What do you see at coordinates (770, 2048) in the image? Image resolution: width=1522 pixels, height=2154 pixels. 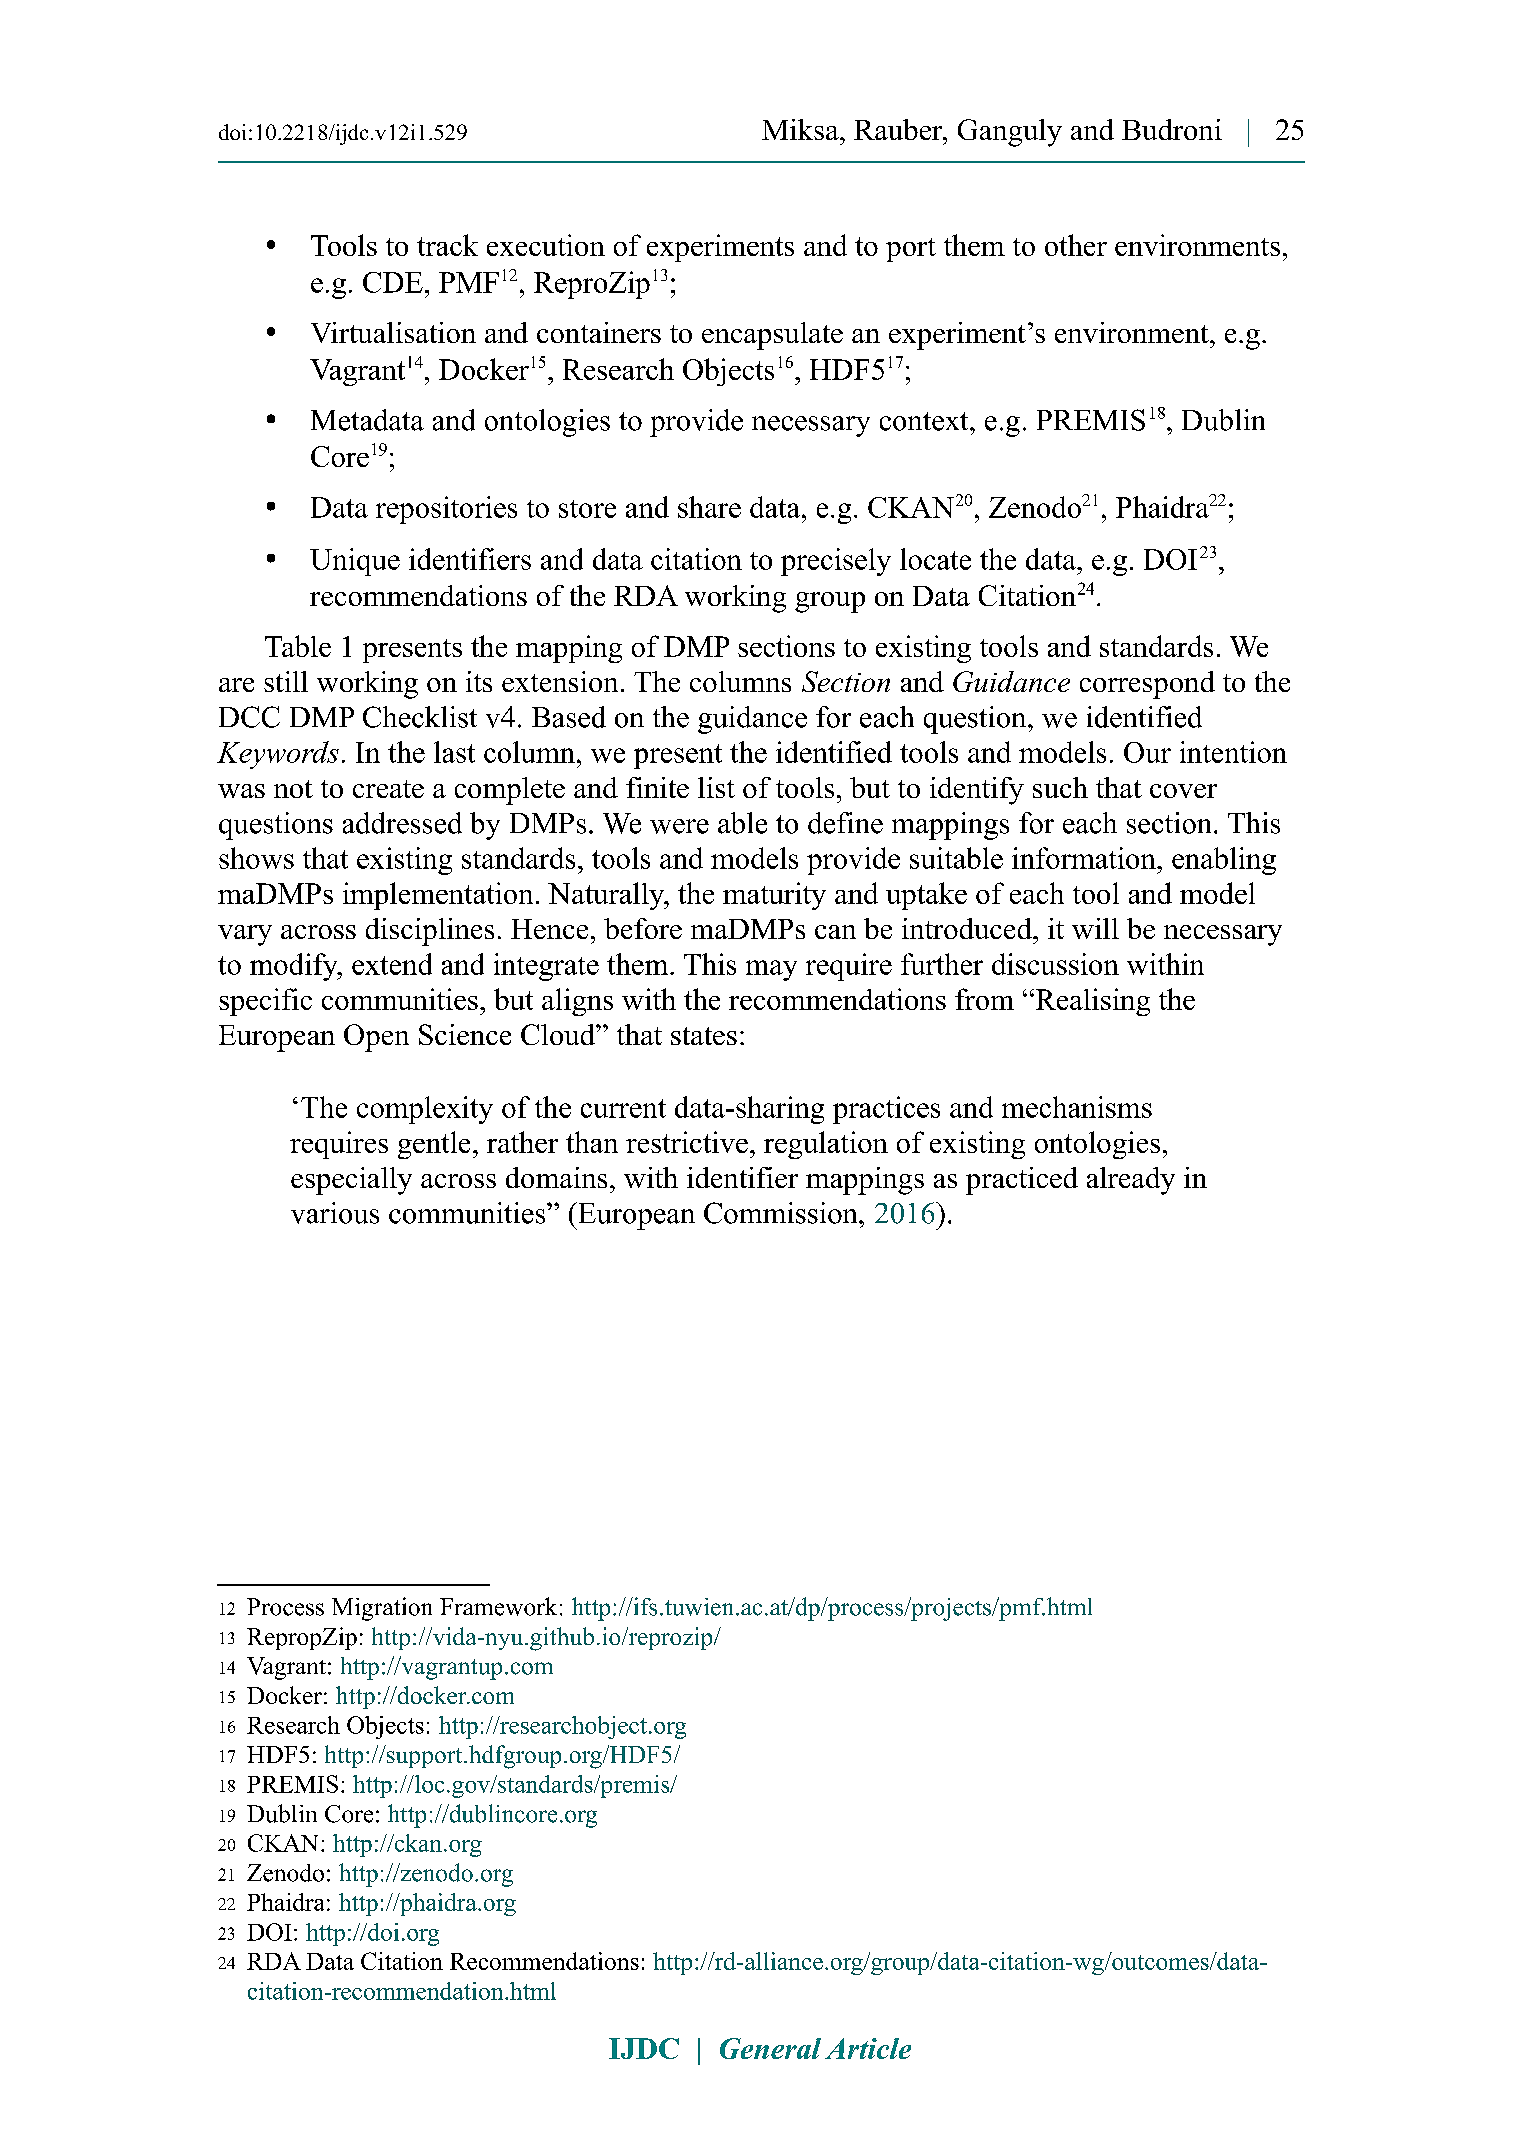 I see `General` at bounding box center [770, 2048].
